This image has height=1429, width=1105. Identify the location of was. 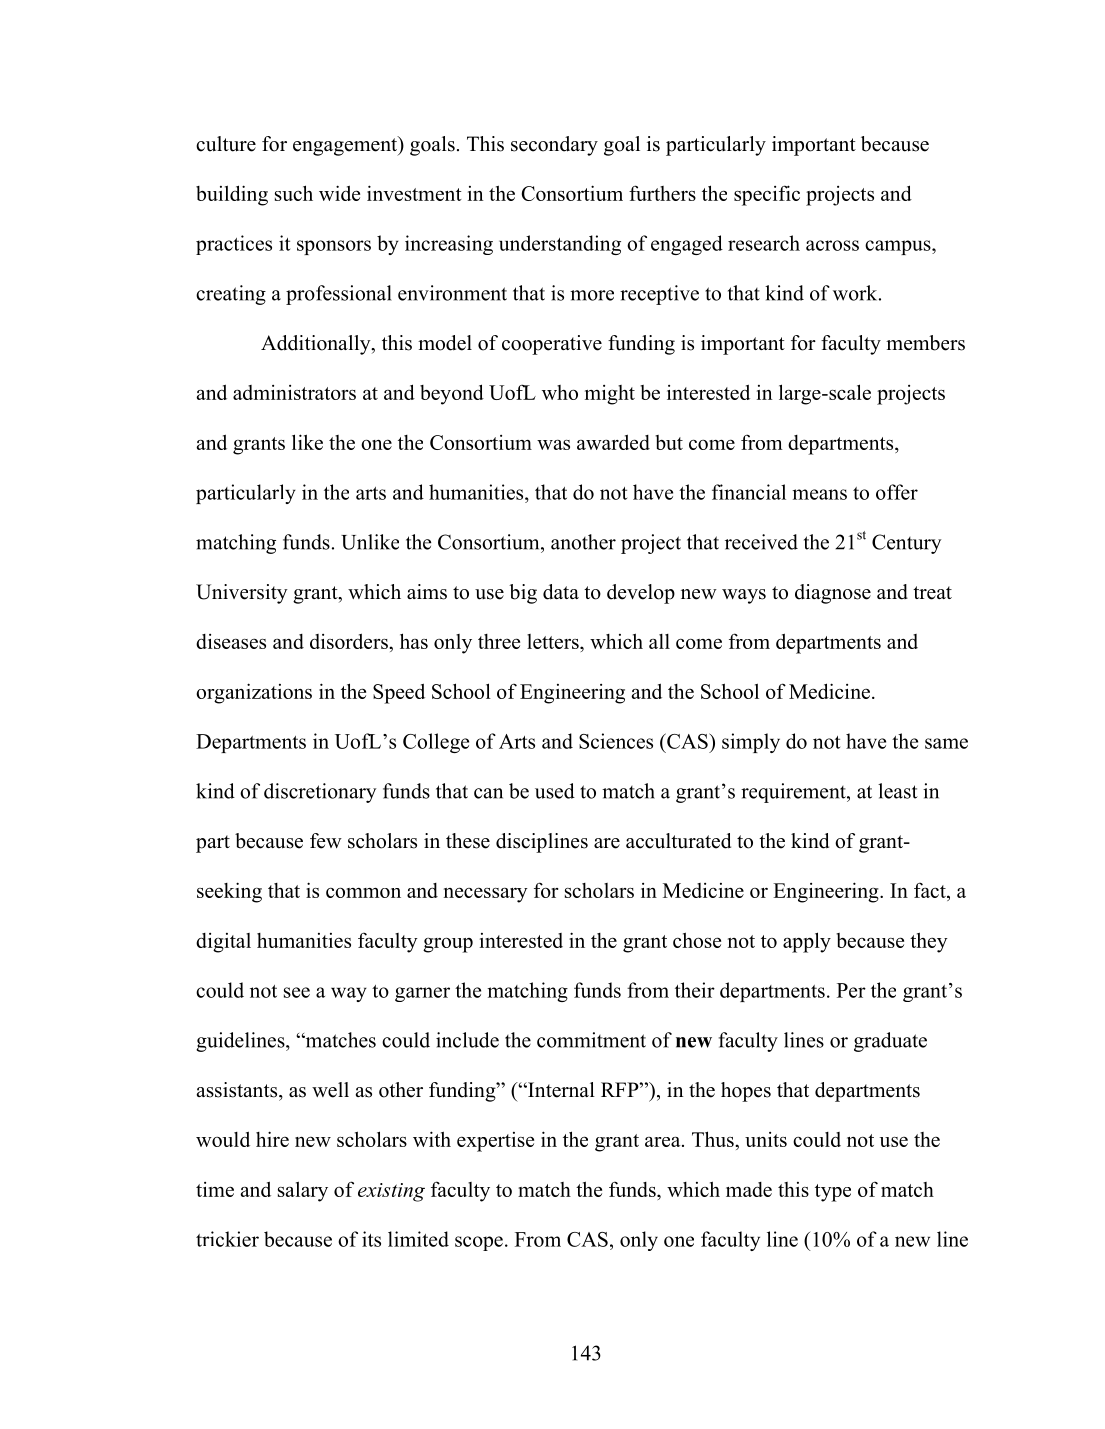
(553, 445).
